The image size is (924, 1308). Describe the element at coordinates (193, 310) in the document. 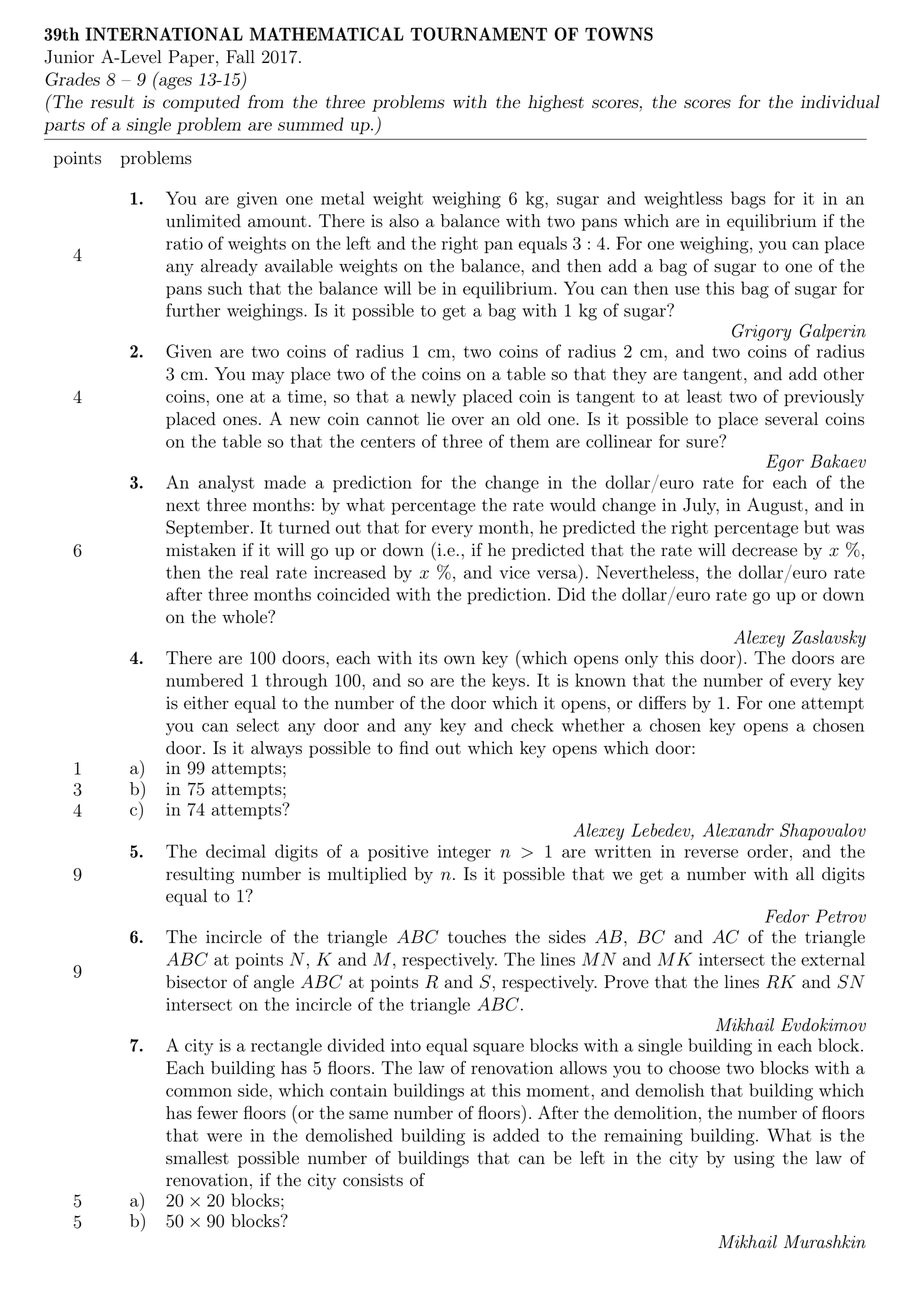

I see `further` at that location.
